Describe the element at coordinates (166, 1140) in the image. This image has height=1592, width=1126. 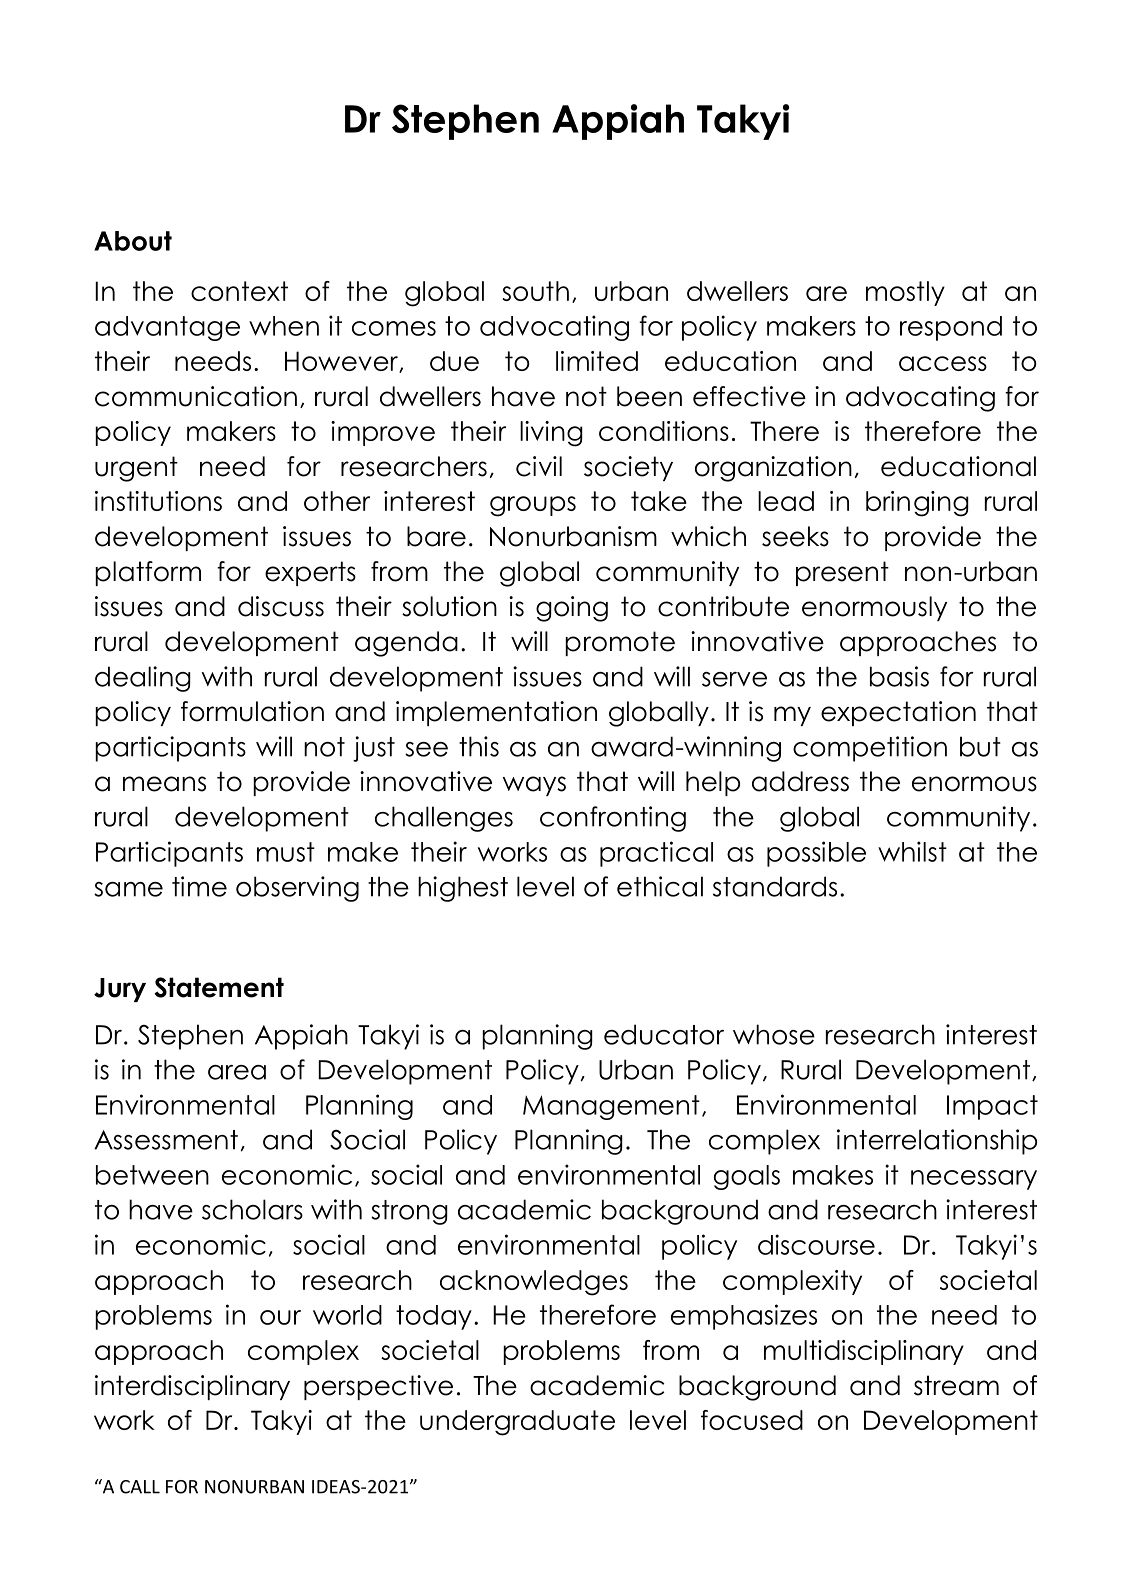
I see `Assessment` at that location.
